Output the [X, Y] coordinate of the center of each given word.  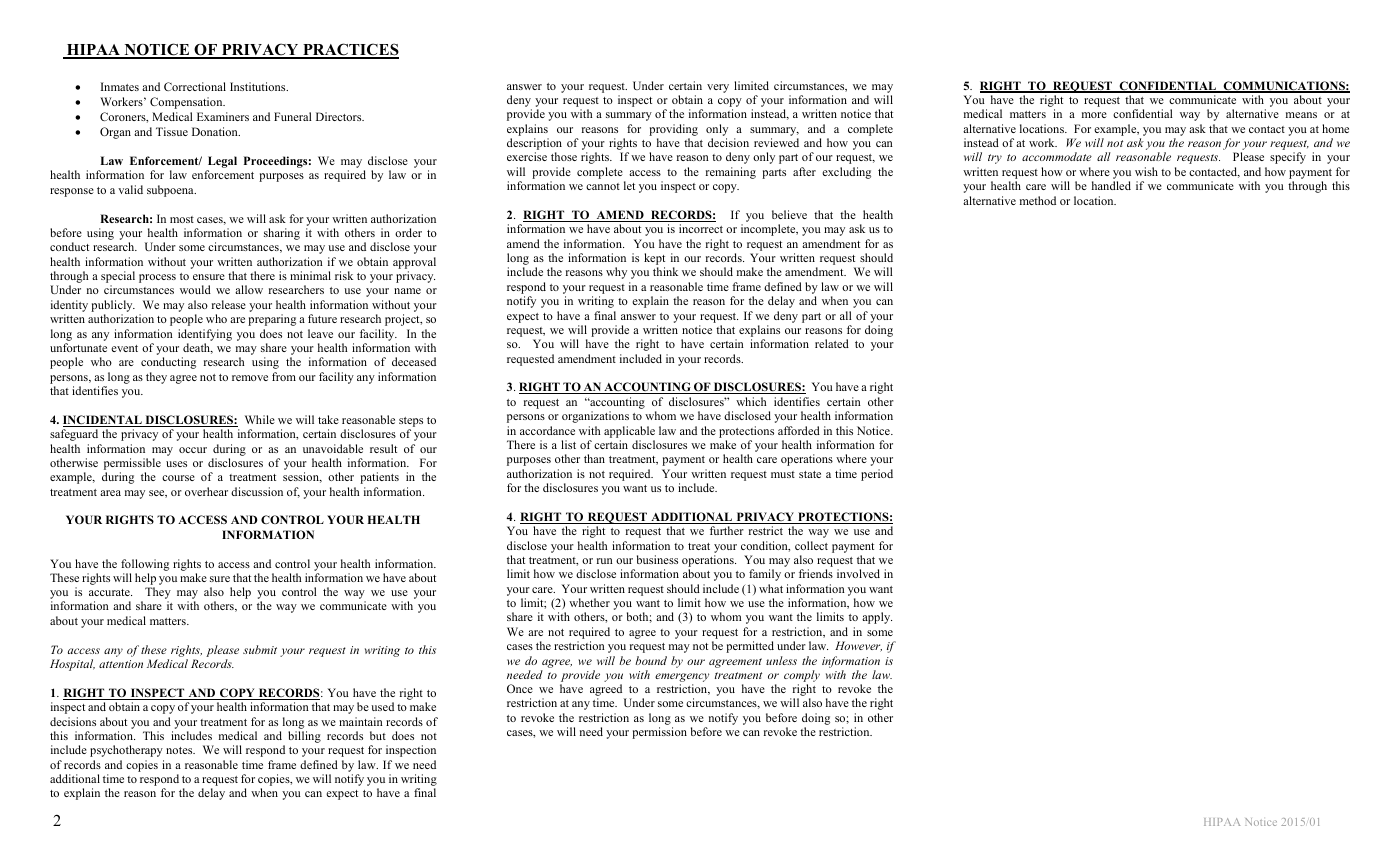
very [718, 88]
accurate [110, 592]
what [771, 588]
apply [877, 618]
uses [176, 464]
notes [180, 750]
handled [1111, 185]
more [1094, 115]
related [832, 343]
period [877, 475]
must [783, 474]
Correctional [195, 86]
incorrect [701, 228]
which [751, 401]
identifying [205, 335]
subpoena [171, 191]
